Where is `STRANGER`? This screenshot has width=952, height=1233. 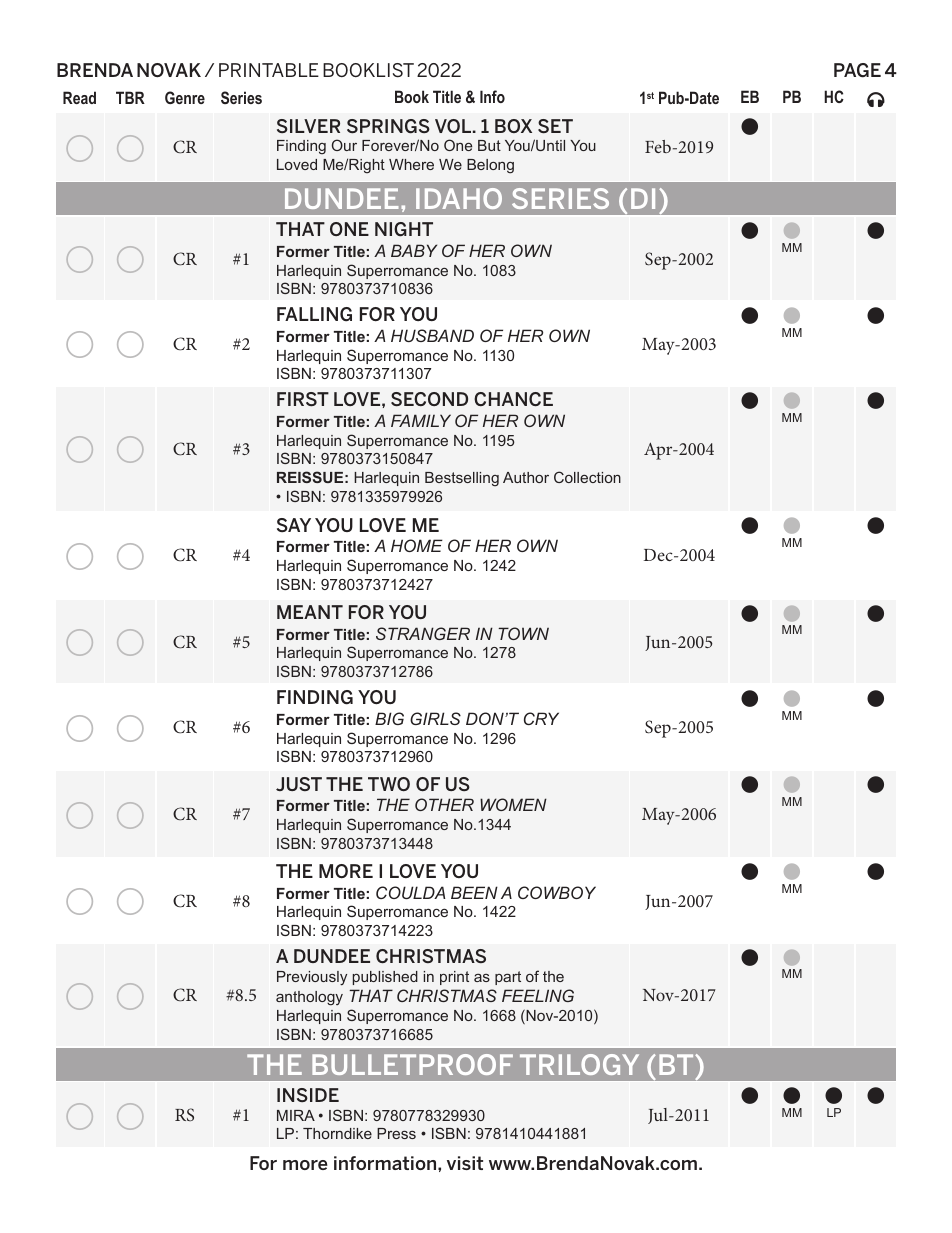
STRANGER is located at coordinates (423, 633).
